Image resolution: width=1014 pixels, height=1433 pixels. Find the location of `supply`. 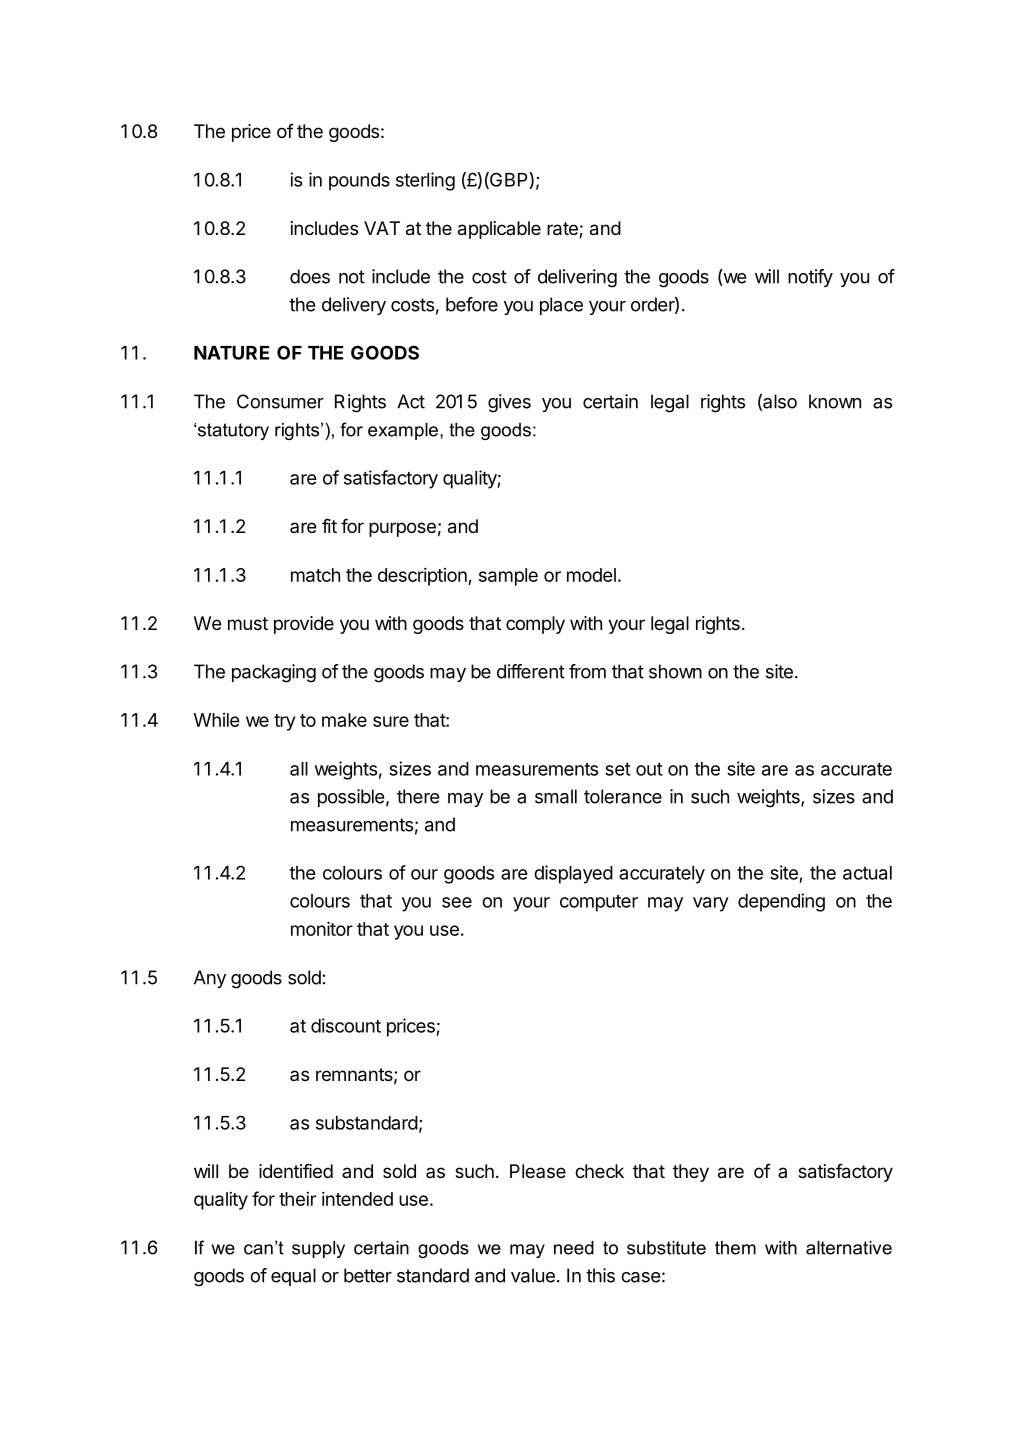

supply is located at coordinates (318, 1249).
